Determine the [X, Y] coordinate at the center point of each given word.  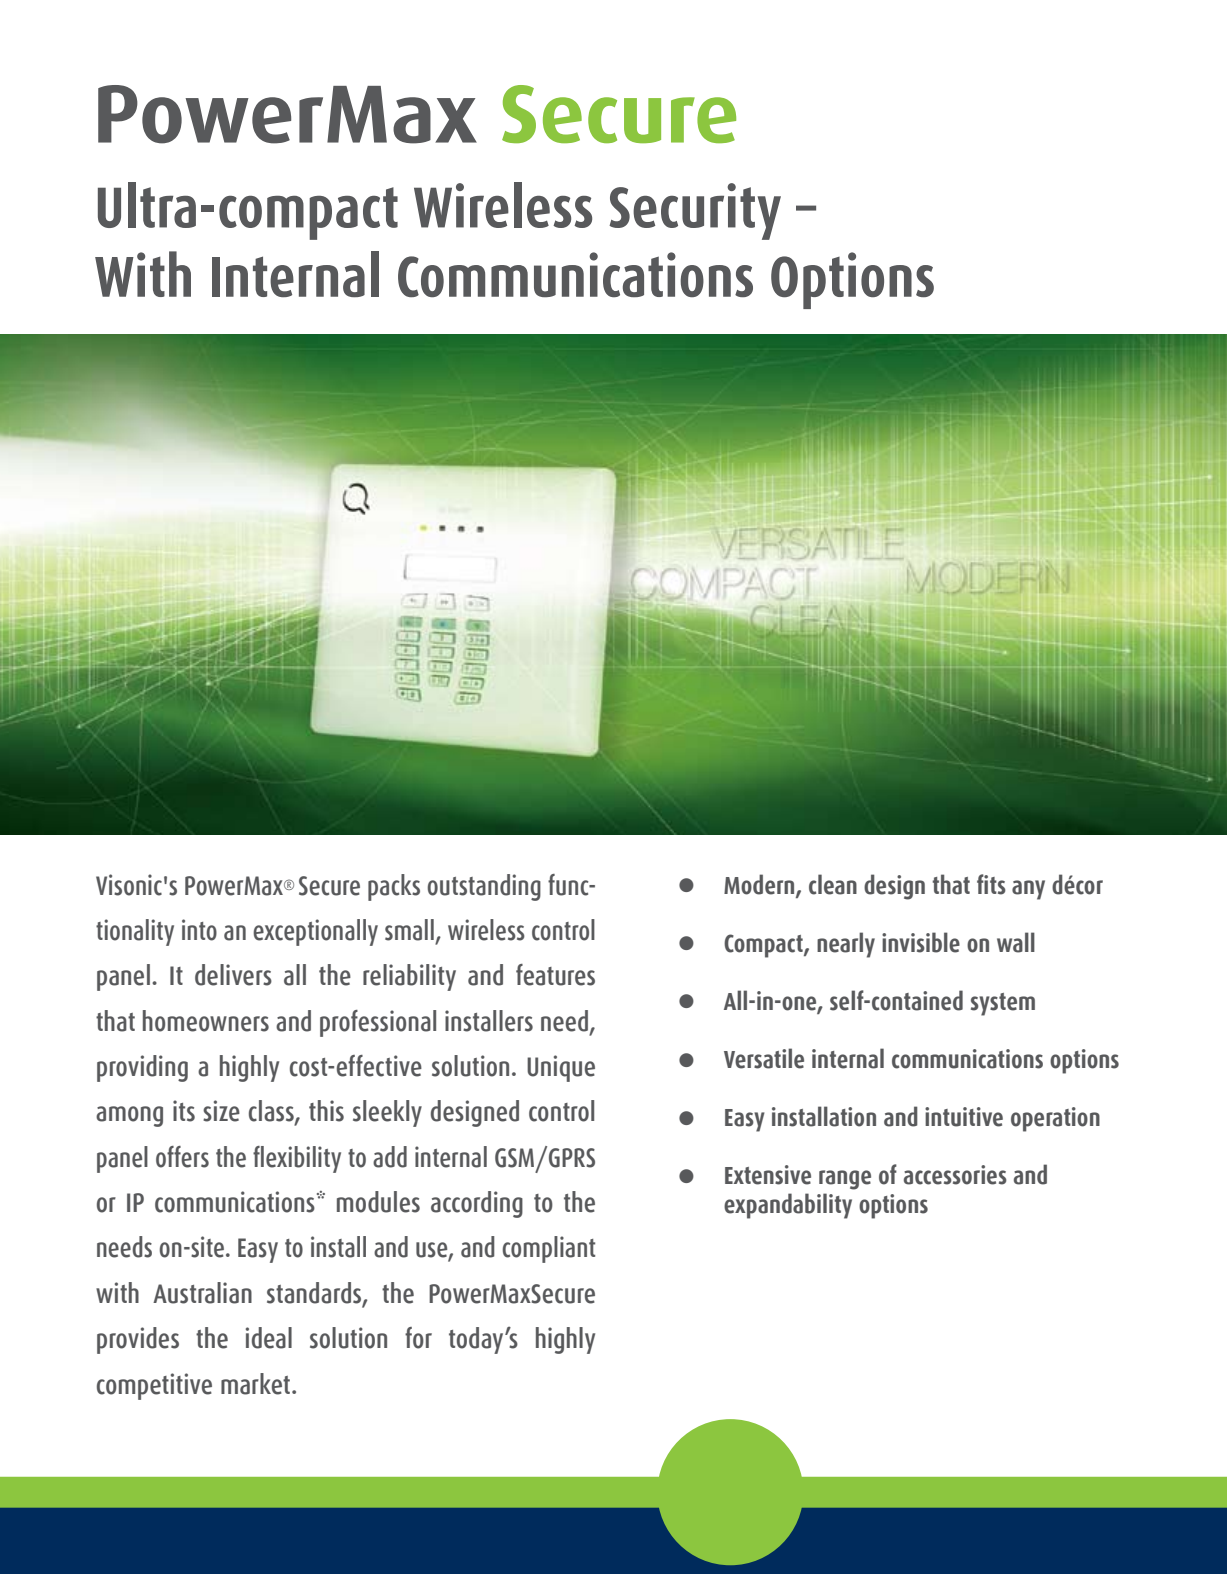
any [1028, 890]
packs [394, 887]
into [199, 930]
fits [991, 884]
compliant [548, 1249]
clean [833, 884]
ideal [269, 1338]
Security [695, 211]
